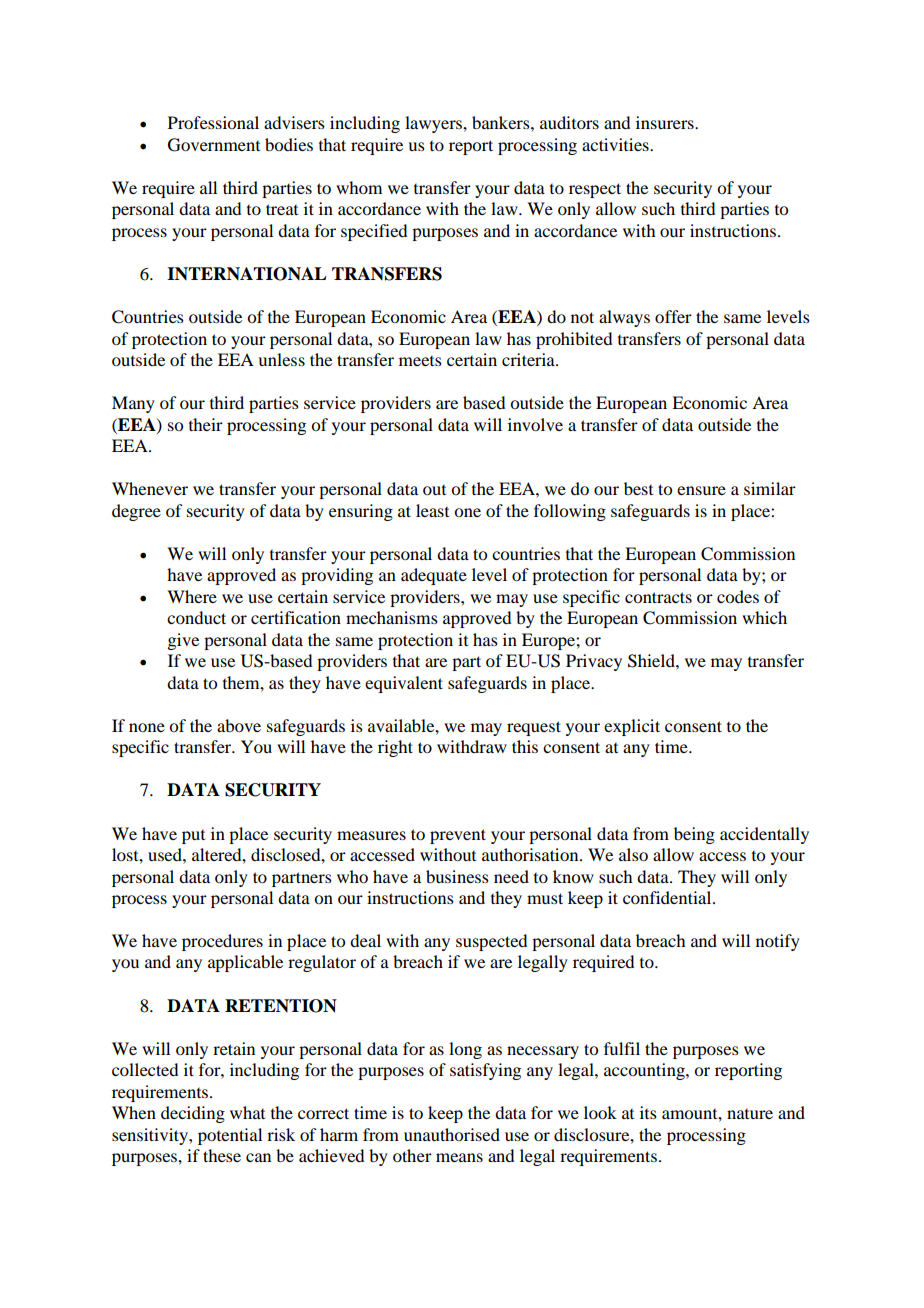 The width and height of the screenshot is (924, 1308). Describe the element at coordinates (206, 424) in the screenshot. I see `their` at that location.
